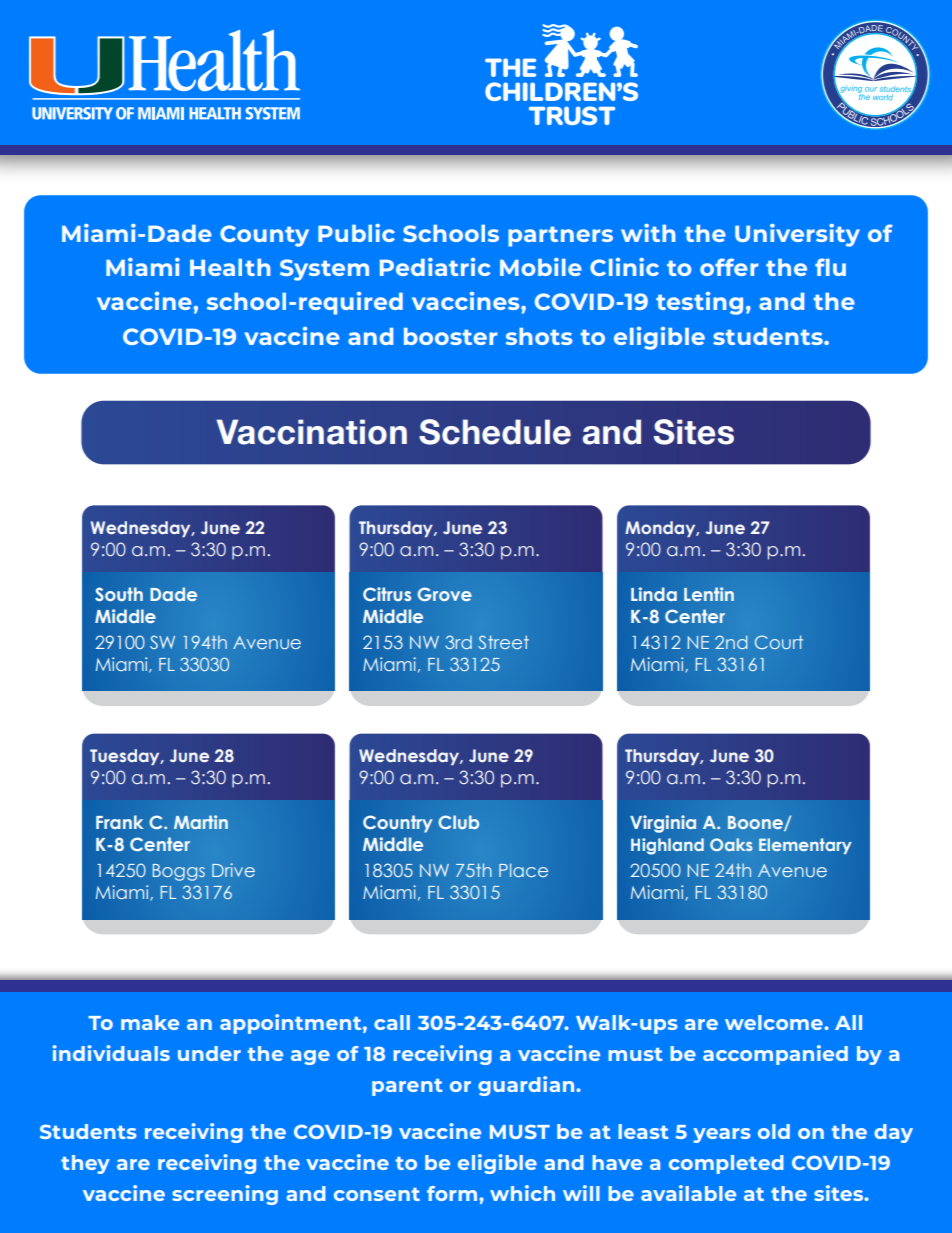 The height and width of the screenshot is (1233, 952). What do you see at coordinates (726, 1164) in the screenshot?
I see `completed` at bounding box center [726, 1164].
